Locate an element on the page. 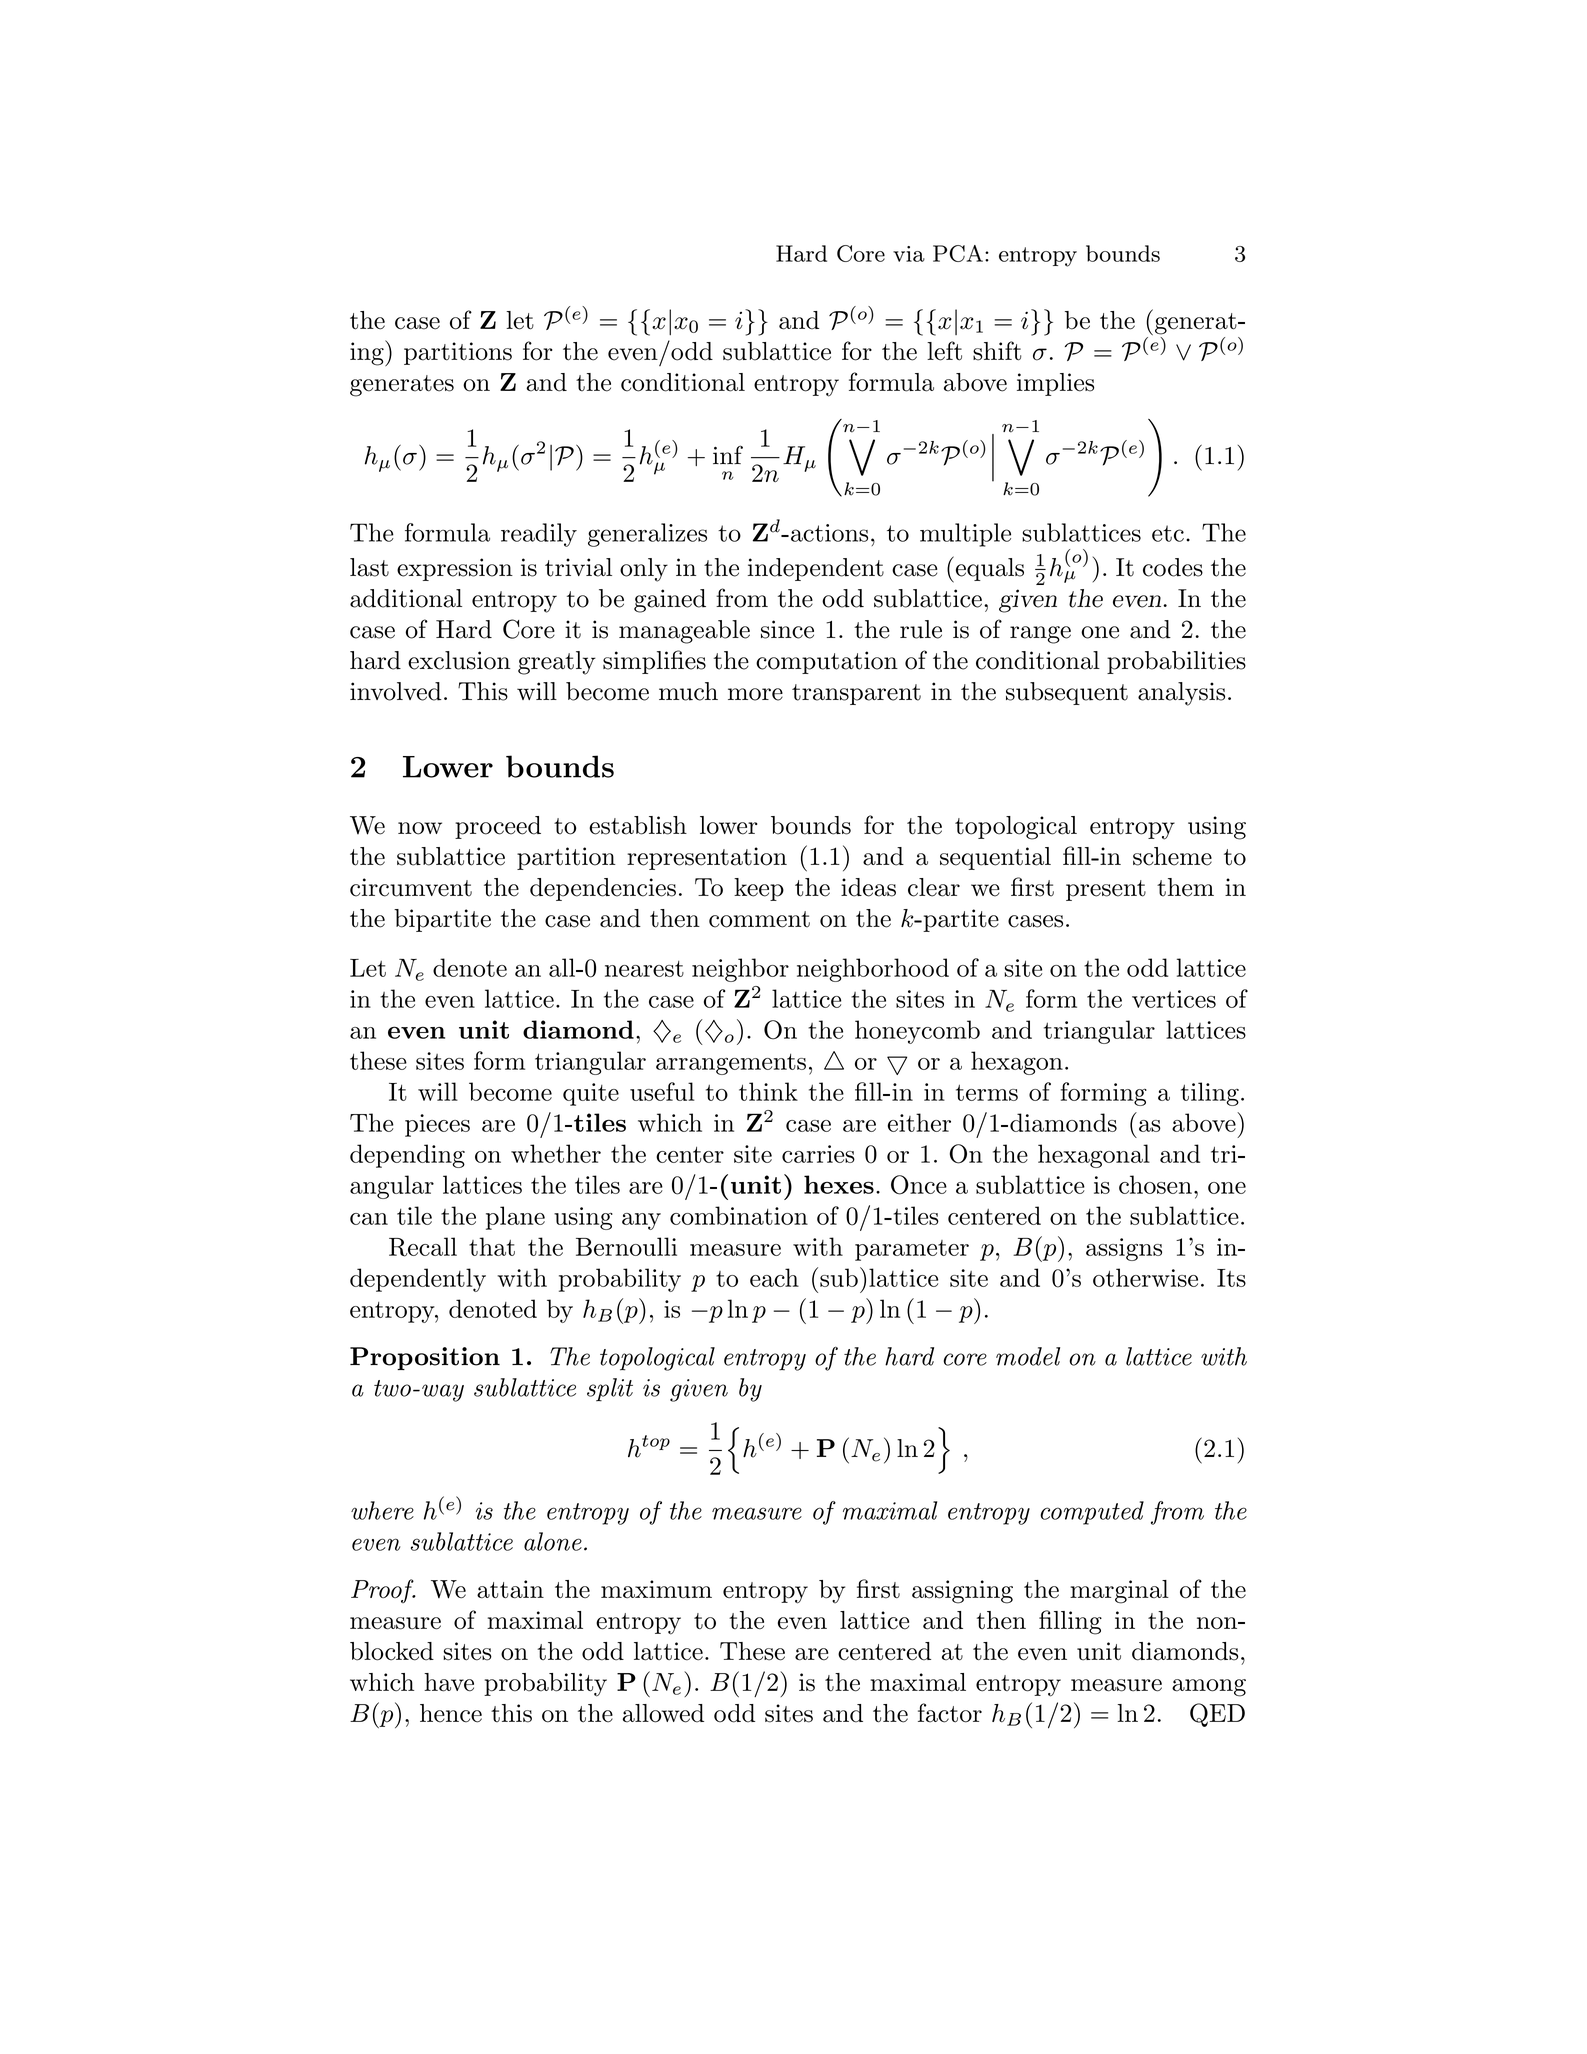 The height and width of the document is (2054, 1587). plane is located at coordinates (515, 1218).
